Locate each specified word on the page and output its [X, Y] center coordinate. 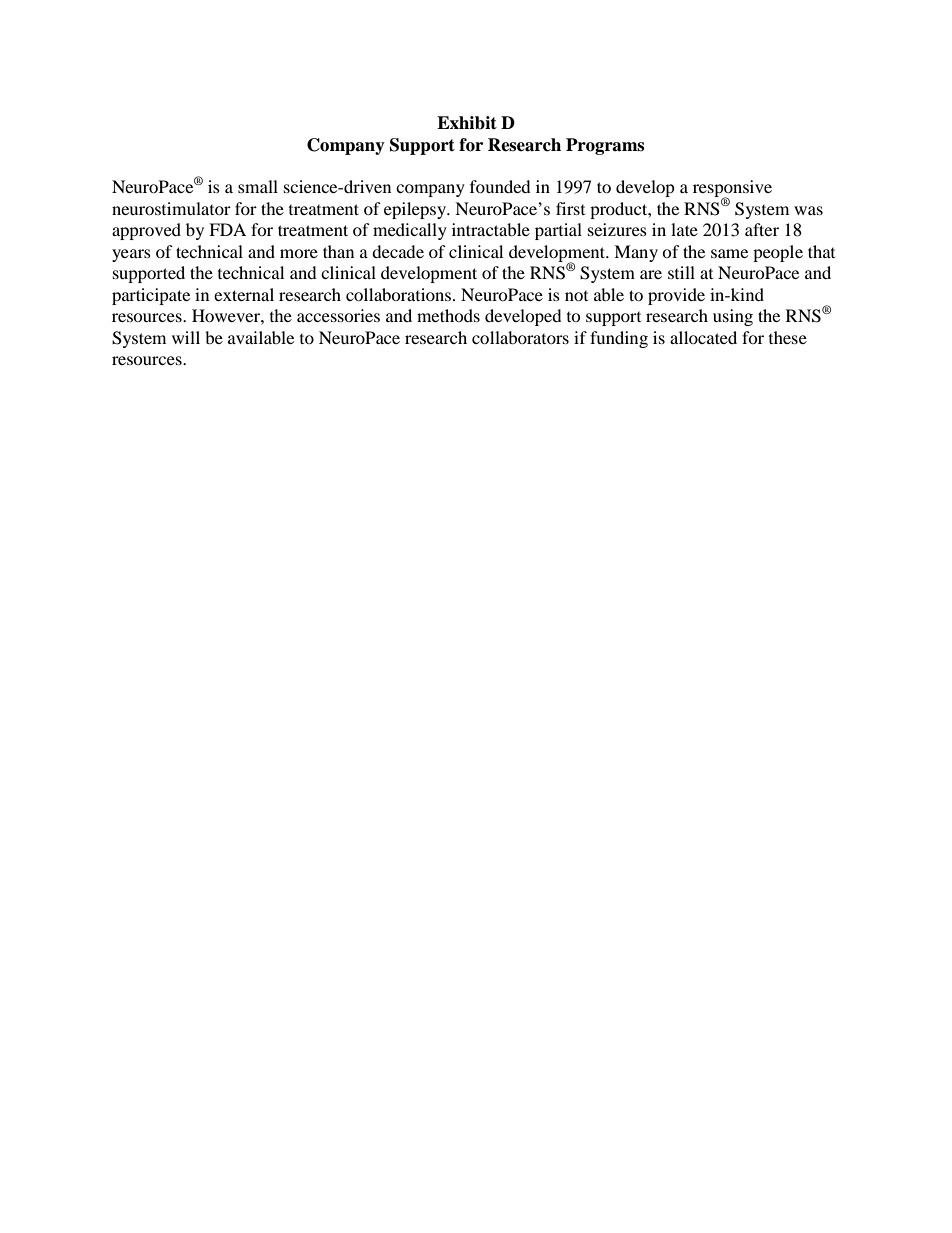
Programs [605, 146]
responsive [732, 190]
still [681, 272]
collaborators [520, 337]
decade [398, 251]
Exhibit [467, 123]
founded [500, 186]
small [258, 186]
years [131, 255]
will [186, 337]
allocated [703, 337]
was [808, 210]
